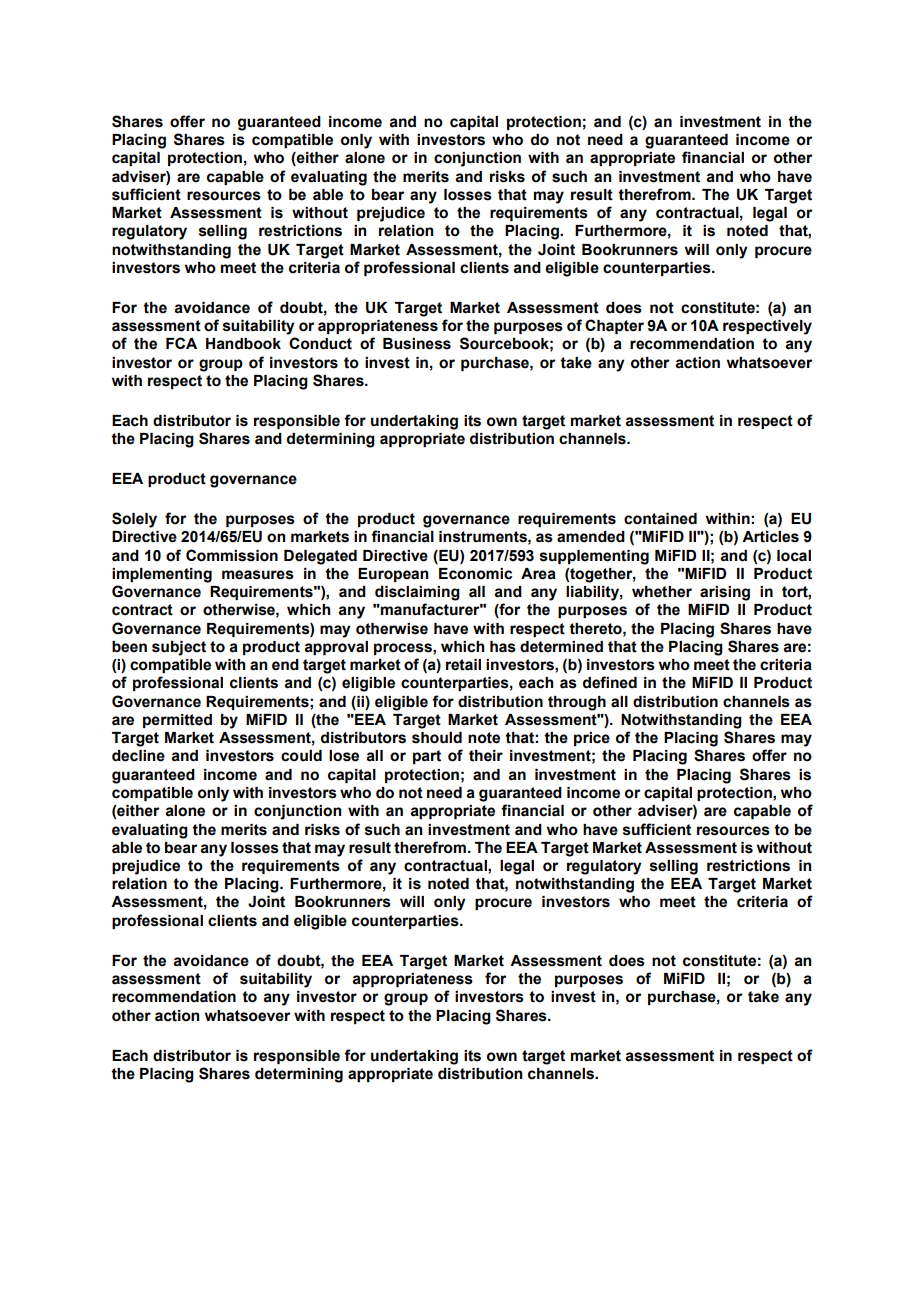 This screenshot has width=924, height=1308. Describe the element at coordinates (232, 555) in the screenshot. I see `Commission` at that location.
